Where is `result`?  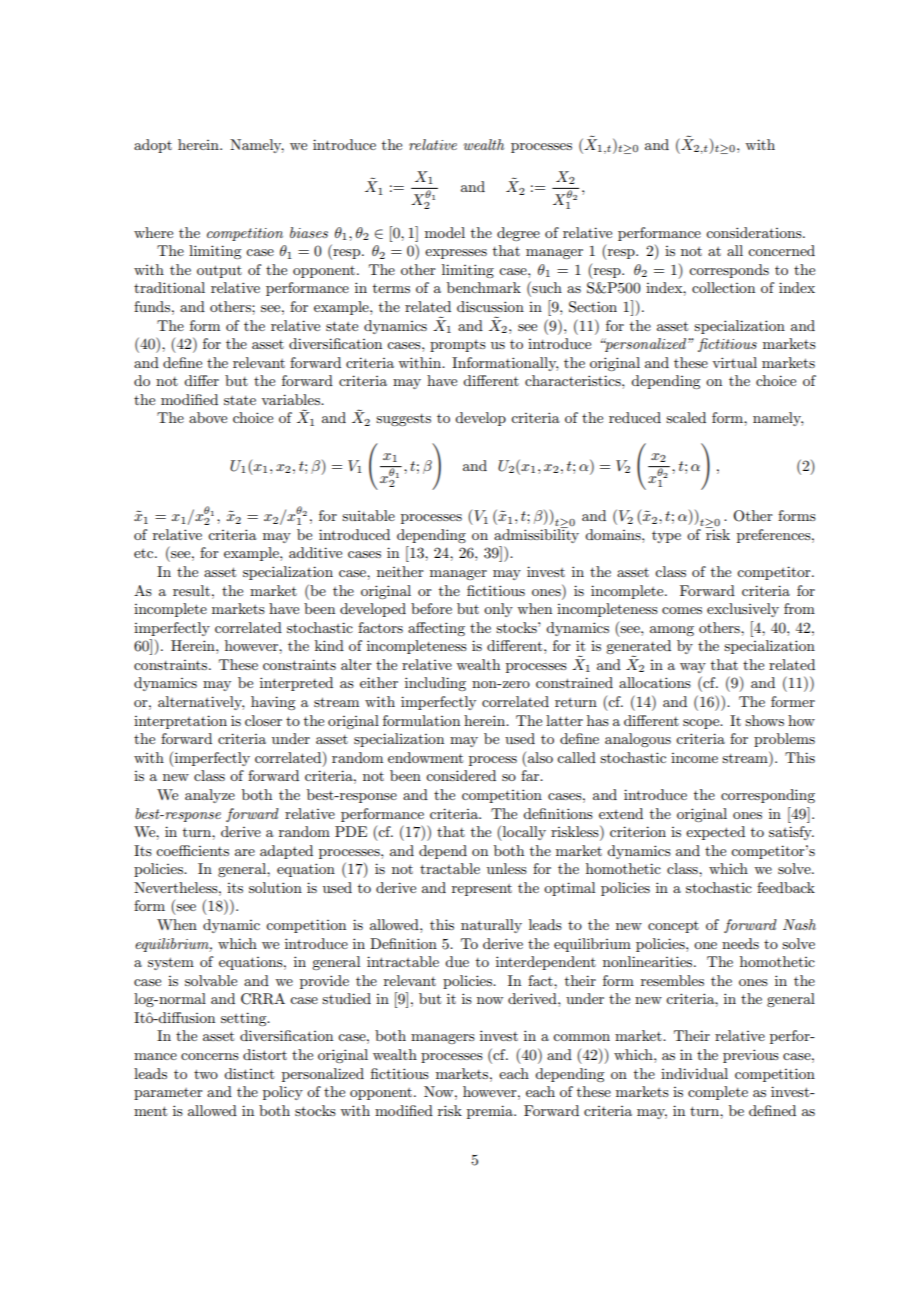 result is located at coordinates (191, 590).
